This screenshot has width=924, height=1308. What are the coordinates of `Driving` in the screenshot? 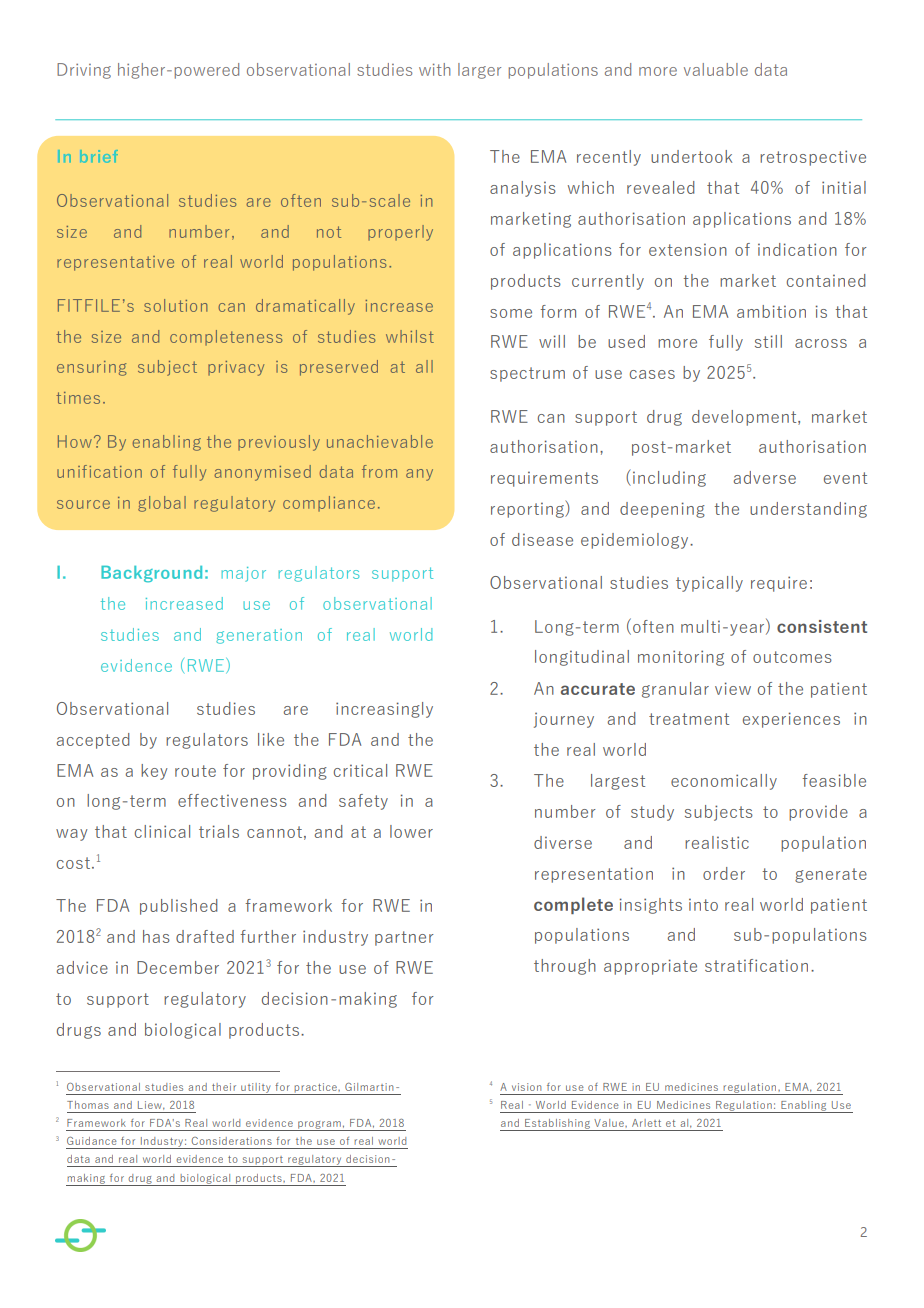 It's located at (84, 71).
